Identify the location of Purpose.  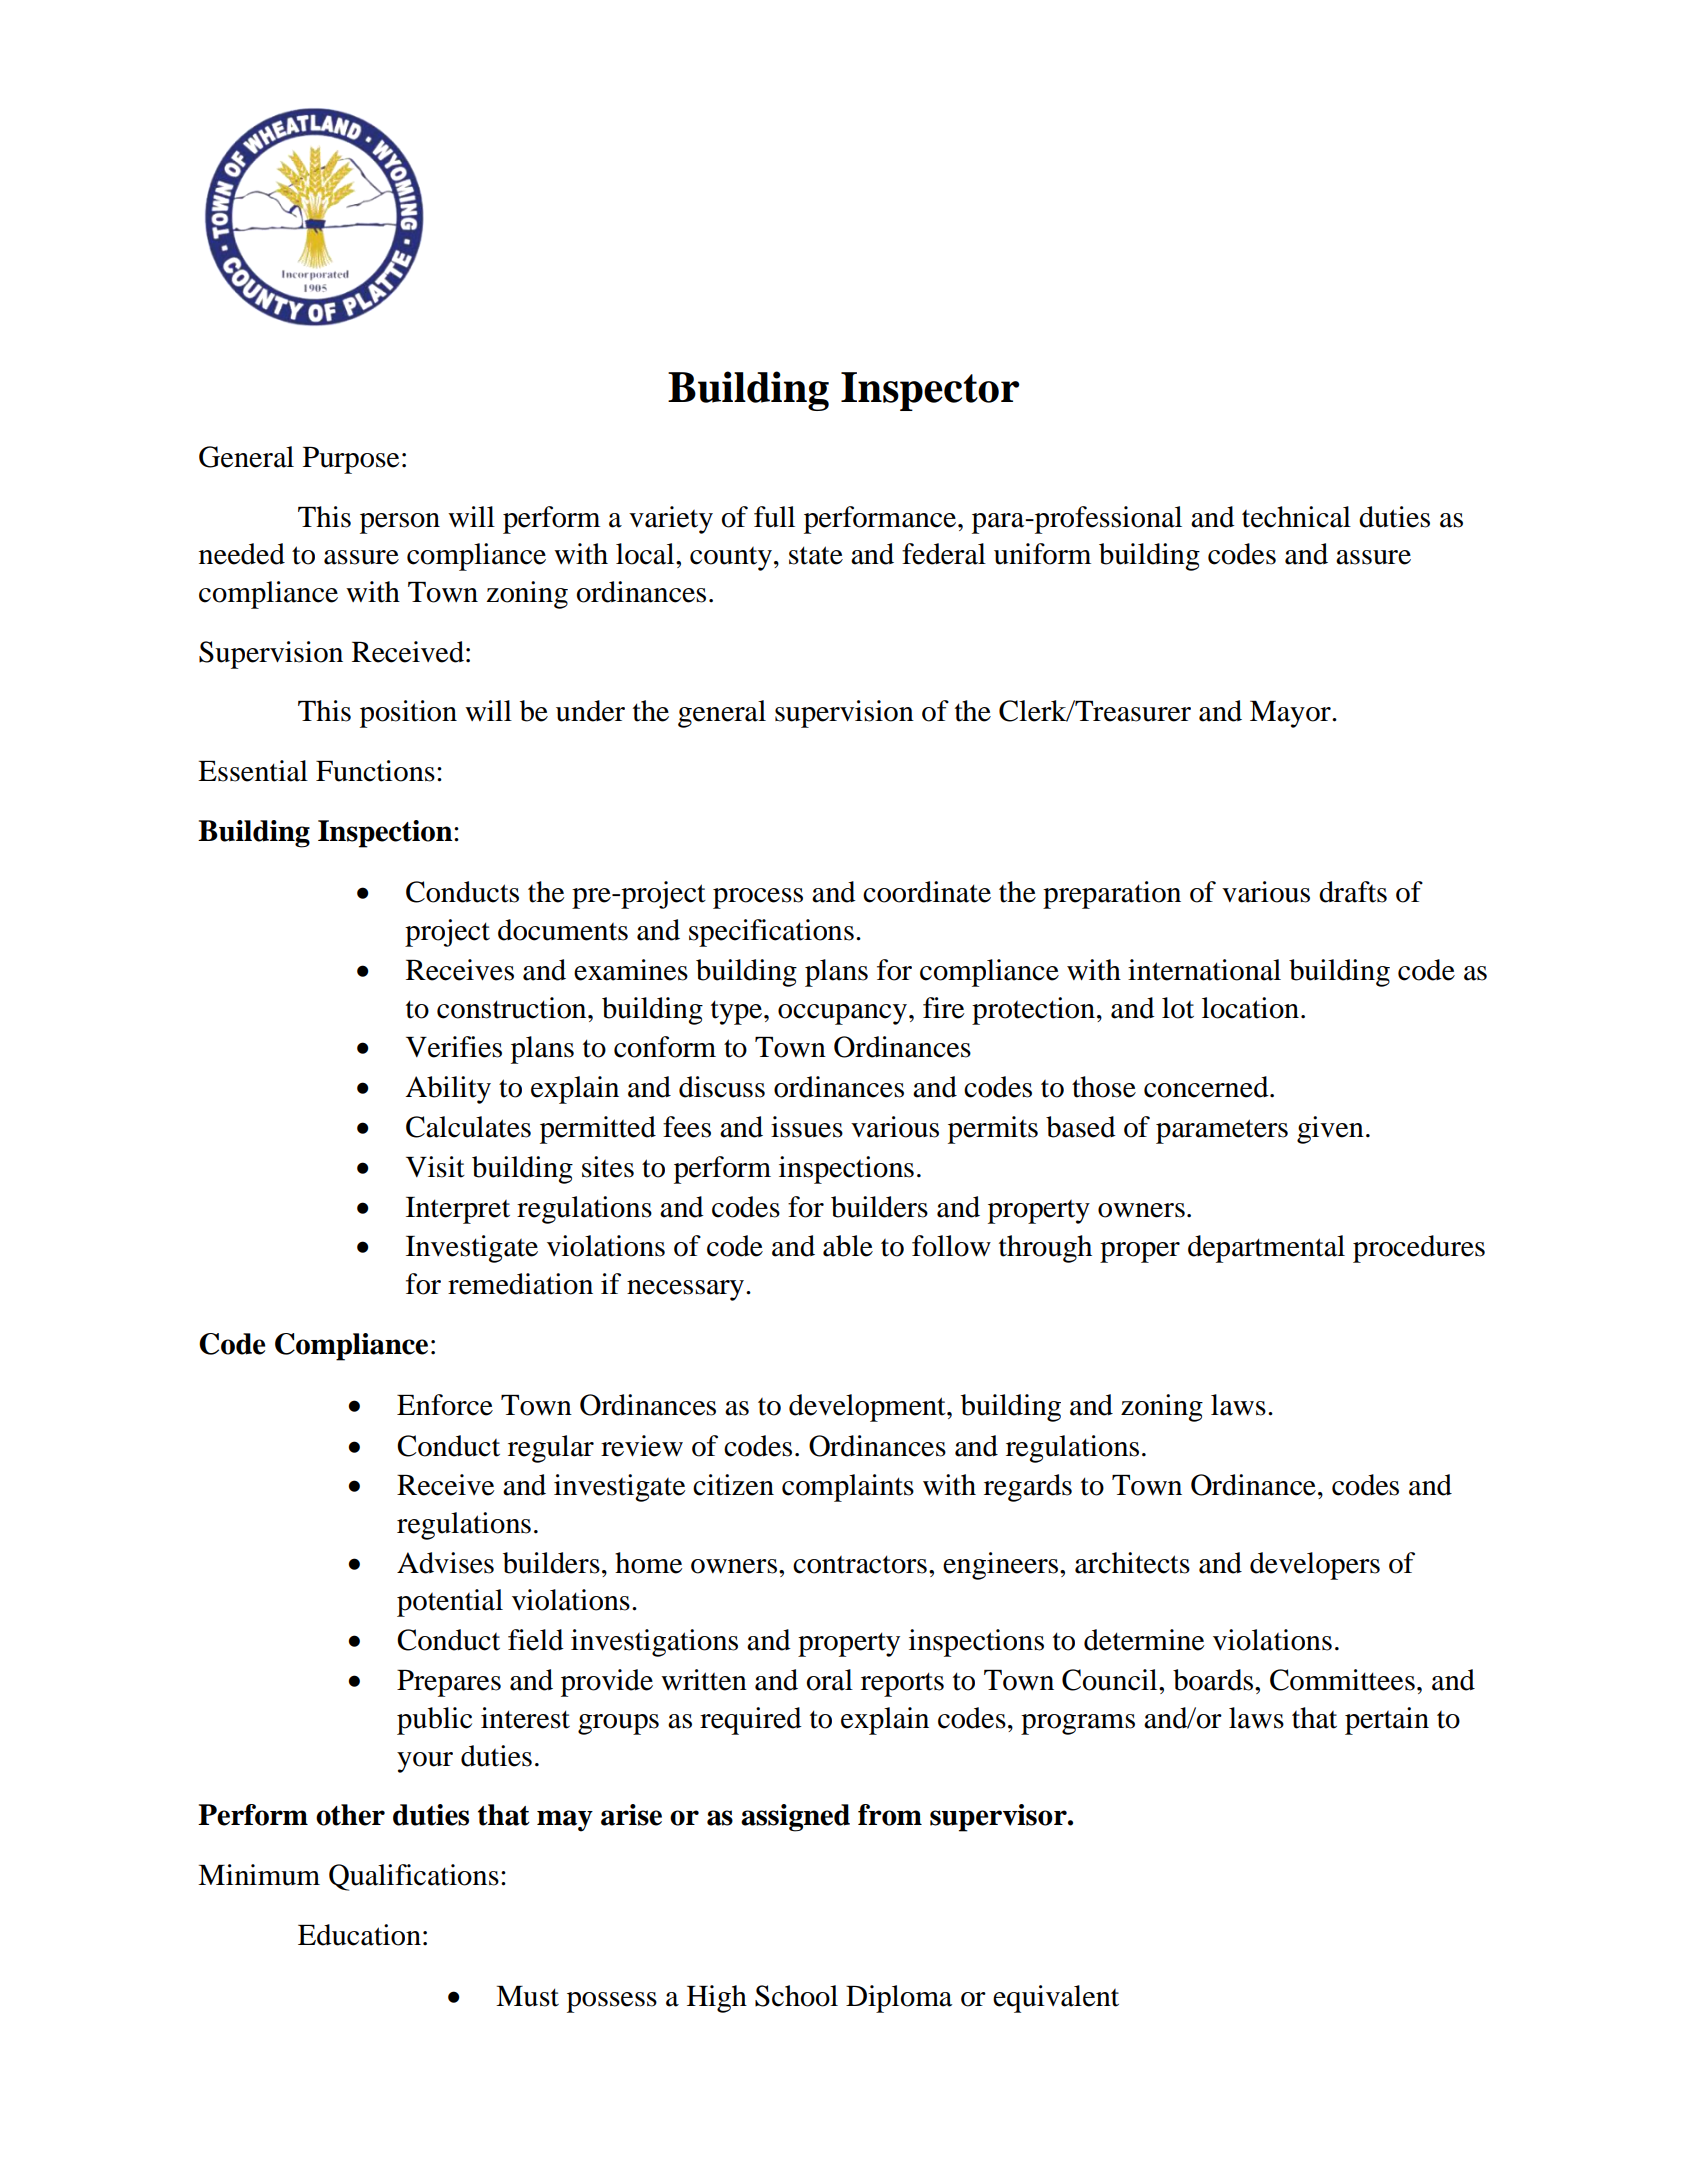
(351, 460).
